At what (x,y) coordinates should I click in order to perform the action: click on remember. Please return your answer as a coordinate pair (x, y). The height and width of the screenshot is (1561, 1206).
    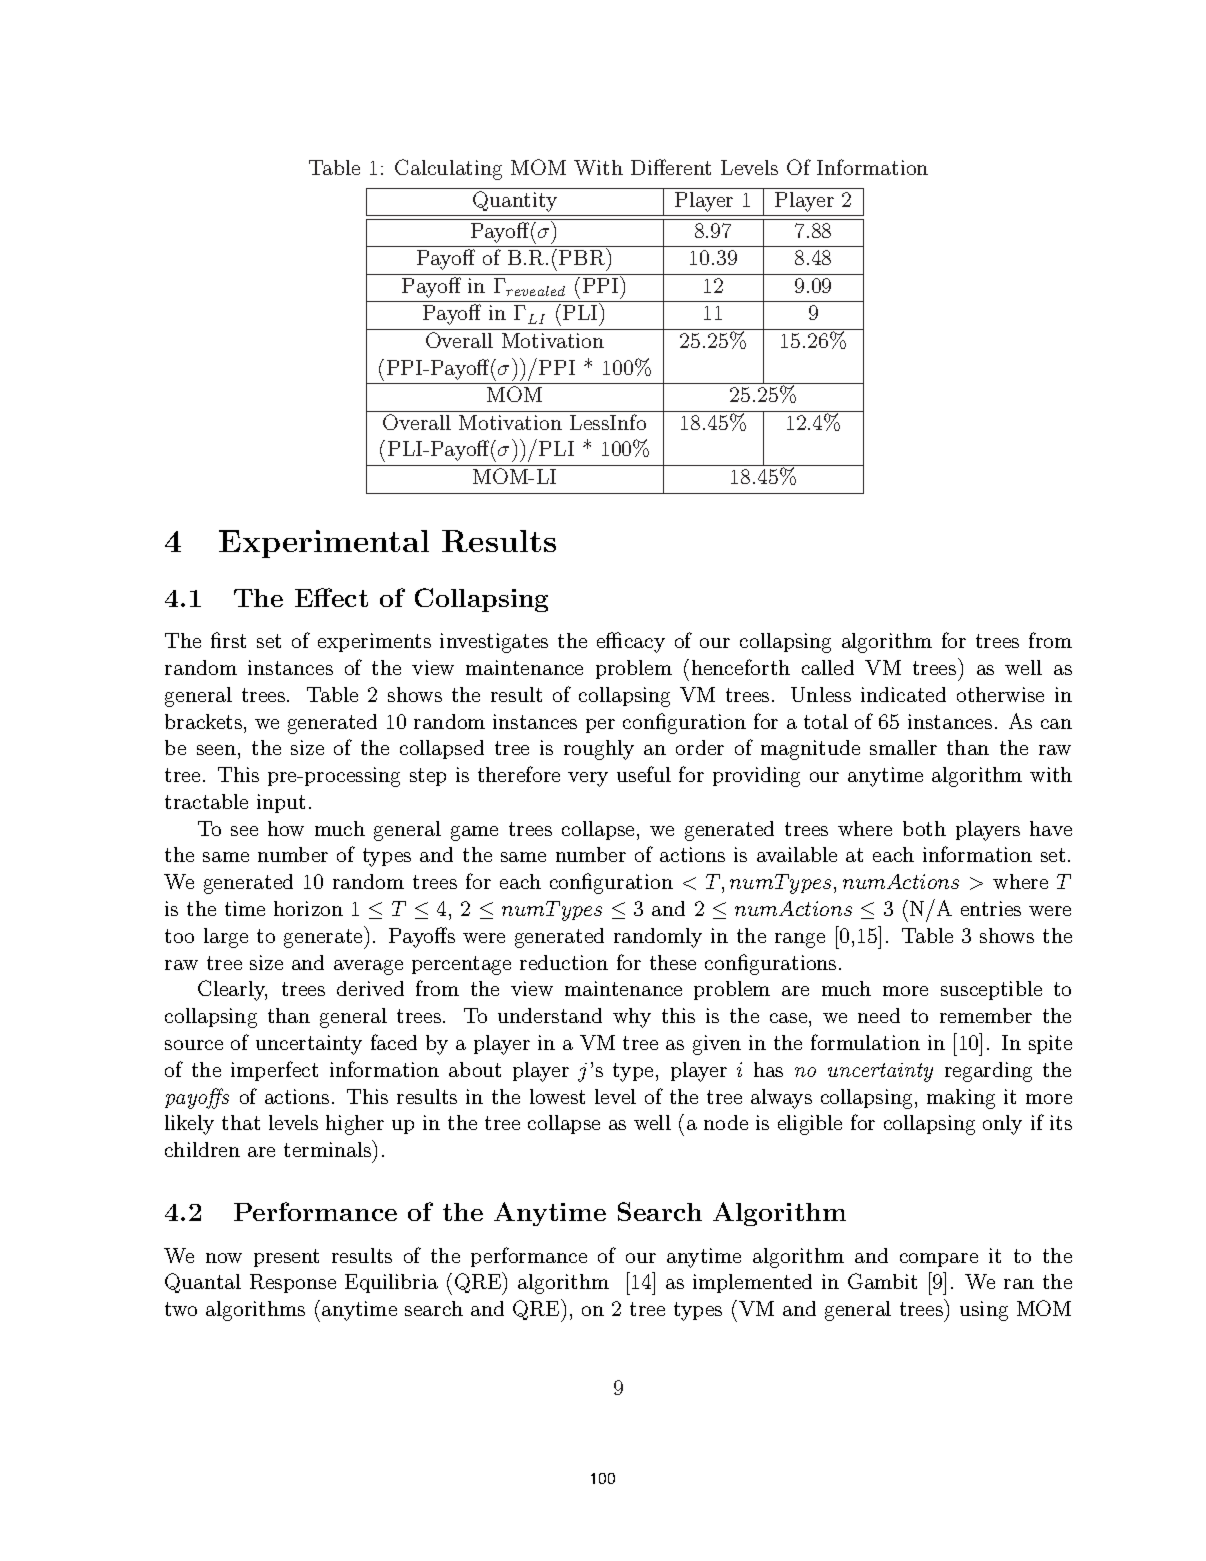
    Looking at the image, I should click on (986, 1015).
